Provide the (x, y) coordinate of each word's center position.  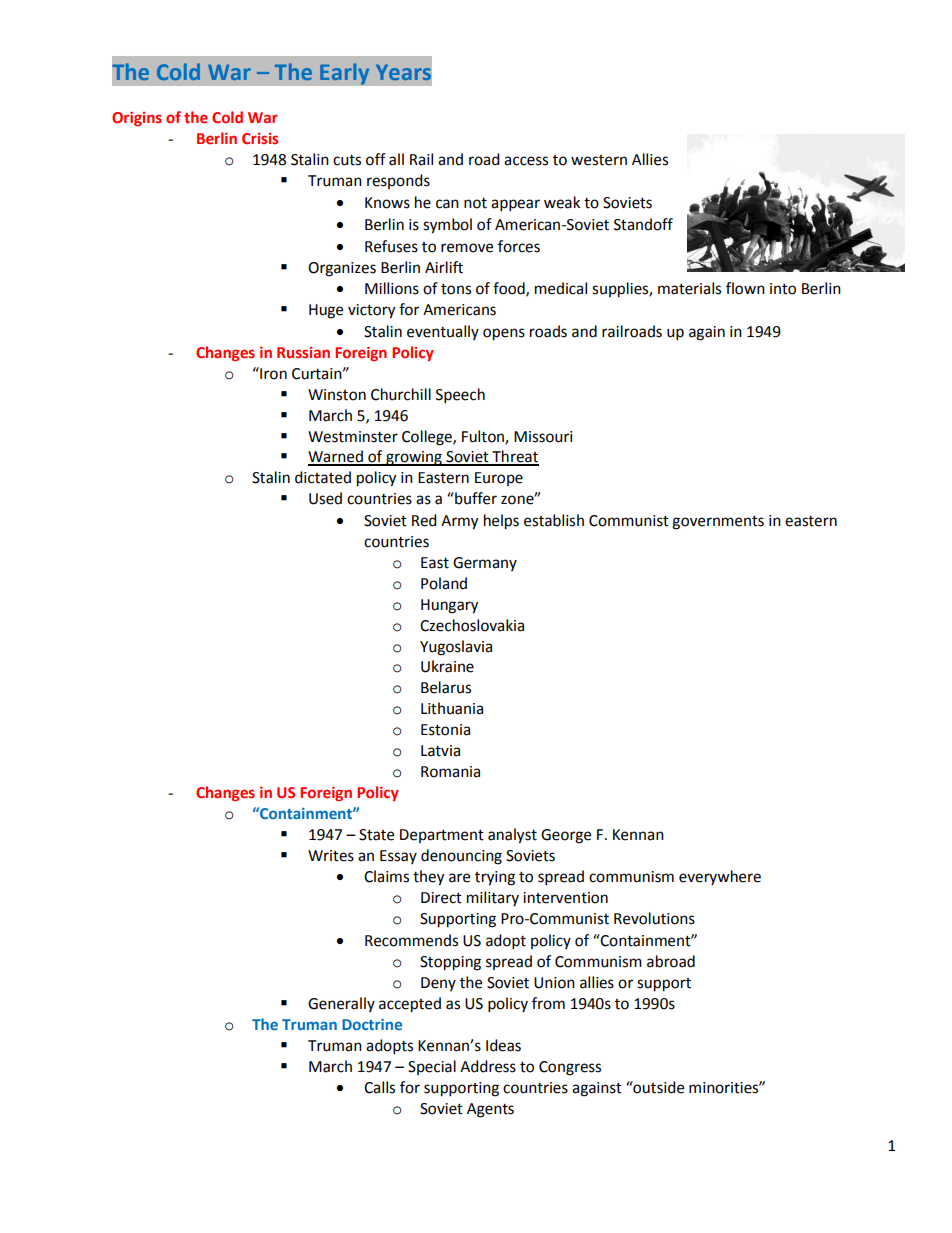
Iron (272, 373)
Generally (341, 1004)
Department (442, 836)
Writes (331, 856)
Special (432, 1067)
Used (325, 498)
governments (718, 523)
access (526, 161)
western (599, 160)
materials (689, 288)
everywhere (720, 877)
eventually (443, 332)
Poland (444, 583)
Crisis (260, 138)
